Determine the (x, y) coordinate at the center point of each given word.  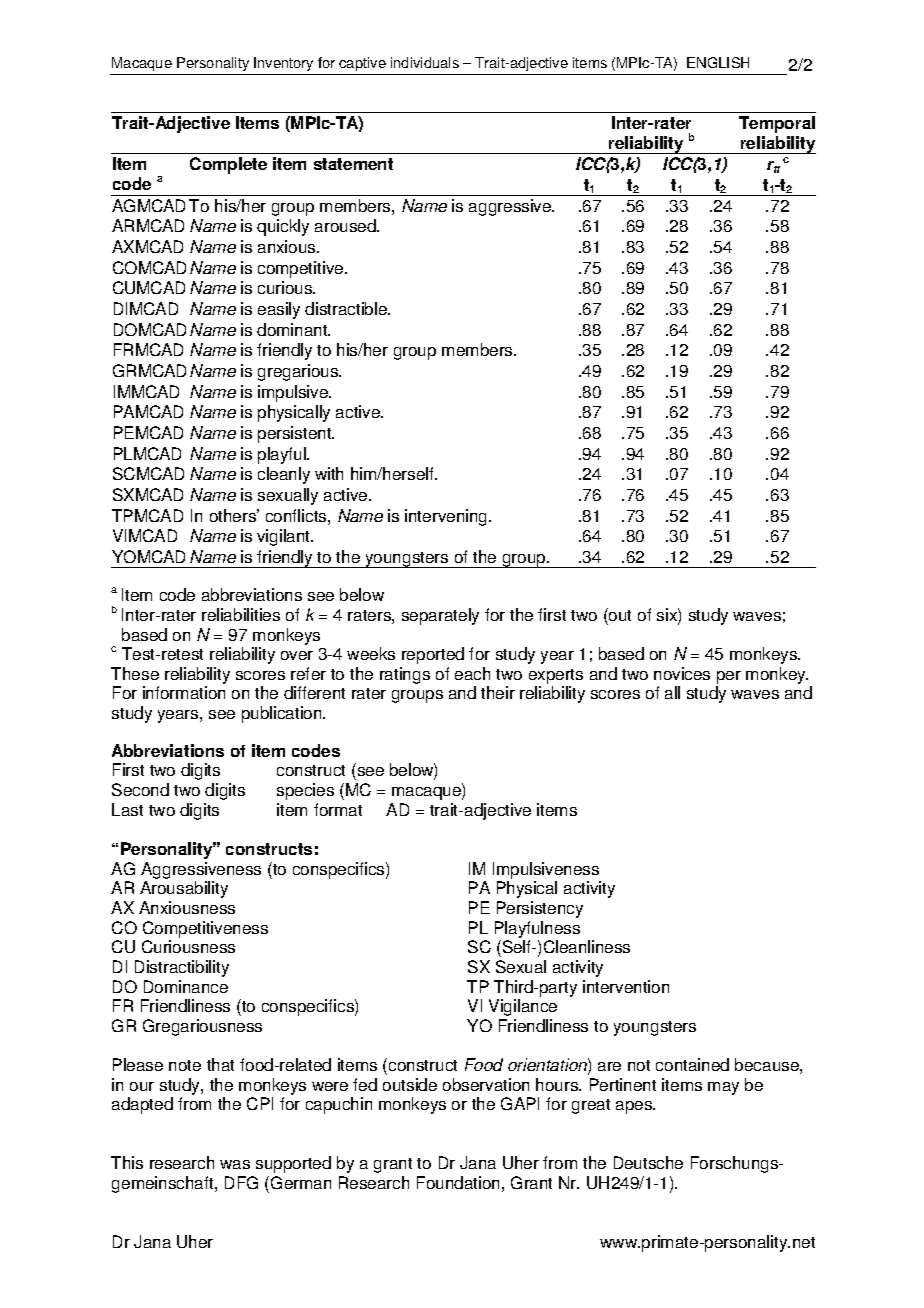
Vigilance (523, 1007)
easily (279, 310)
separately (440, 616)
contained (692, 1064)
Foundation (458, 1182)
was (235, 1164)
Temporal (777, 124)
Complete (228, 165)
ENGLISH (718, 62)
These (135, 673)
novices (682, 673)
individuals (425, 62)
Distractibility (182, 968)
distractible (347, 308)
